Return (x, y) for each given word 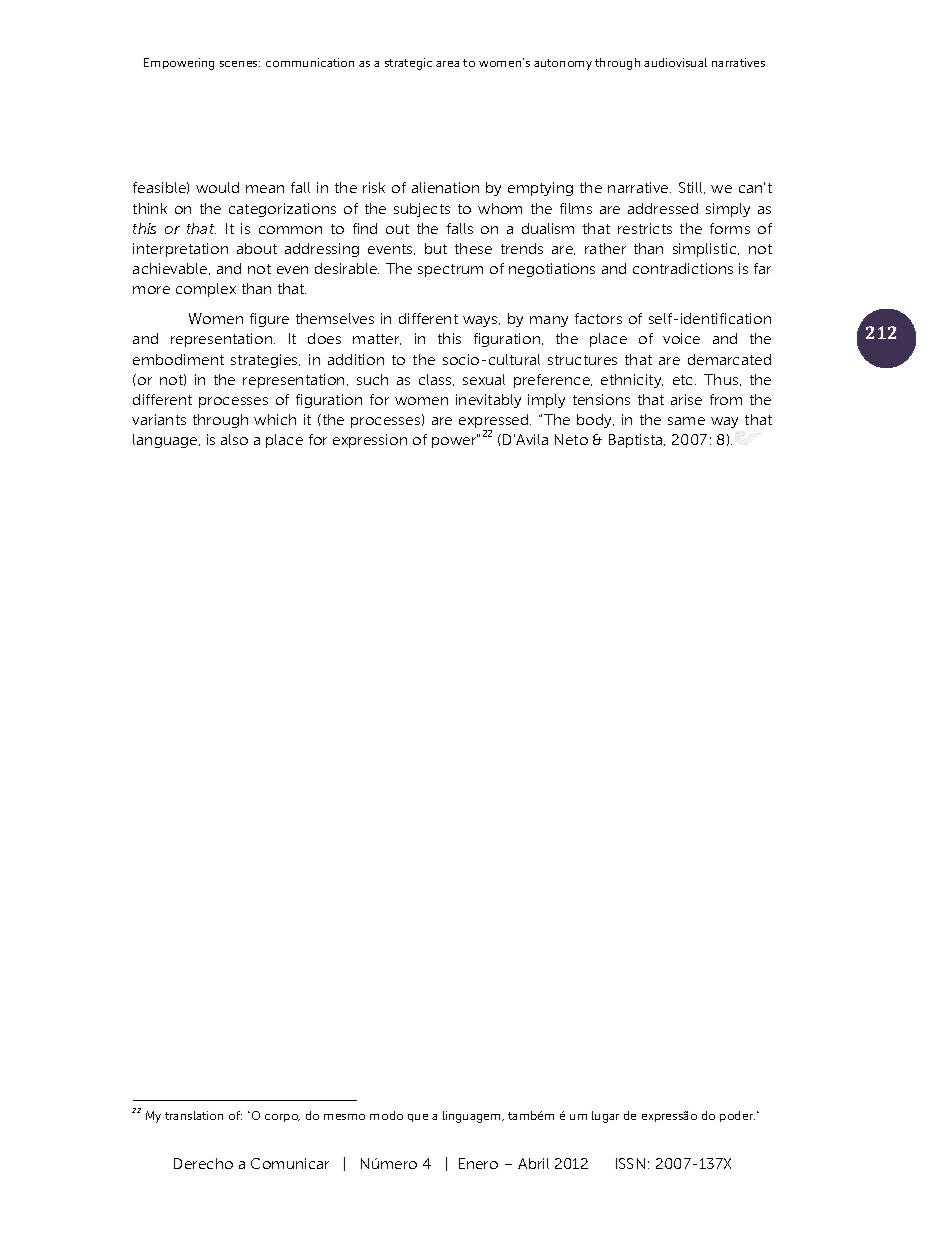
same (686, 421)
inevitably (488, 401)
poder (737, 1116)
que (418, 1118)
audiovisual (675, 62)
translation (194, 1115)
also (234, 439)
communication (310, 62)
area (447, 64)
